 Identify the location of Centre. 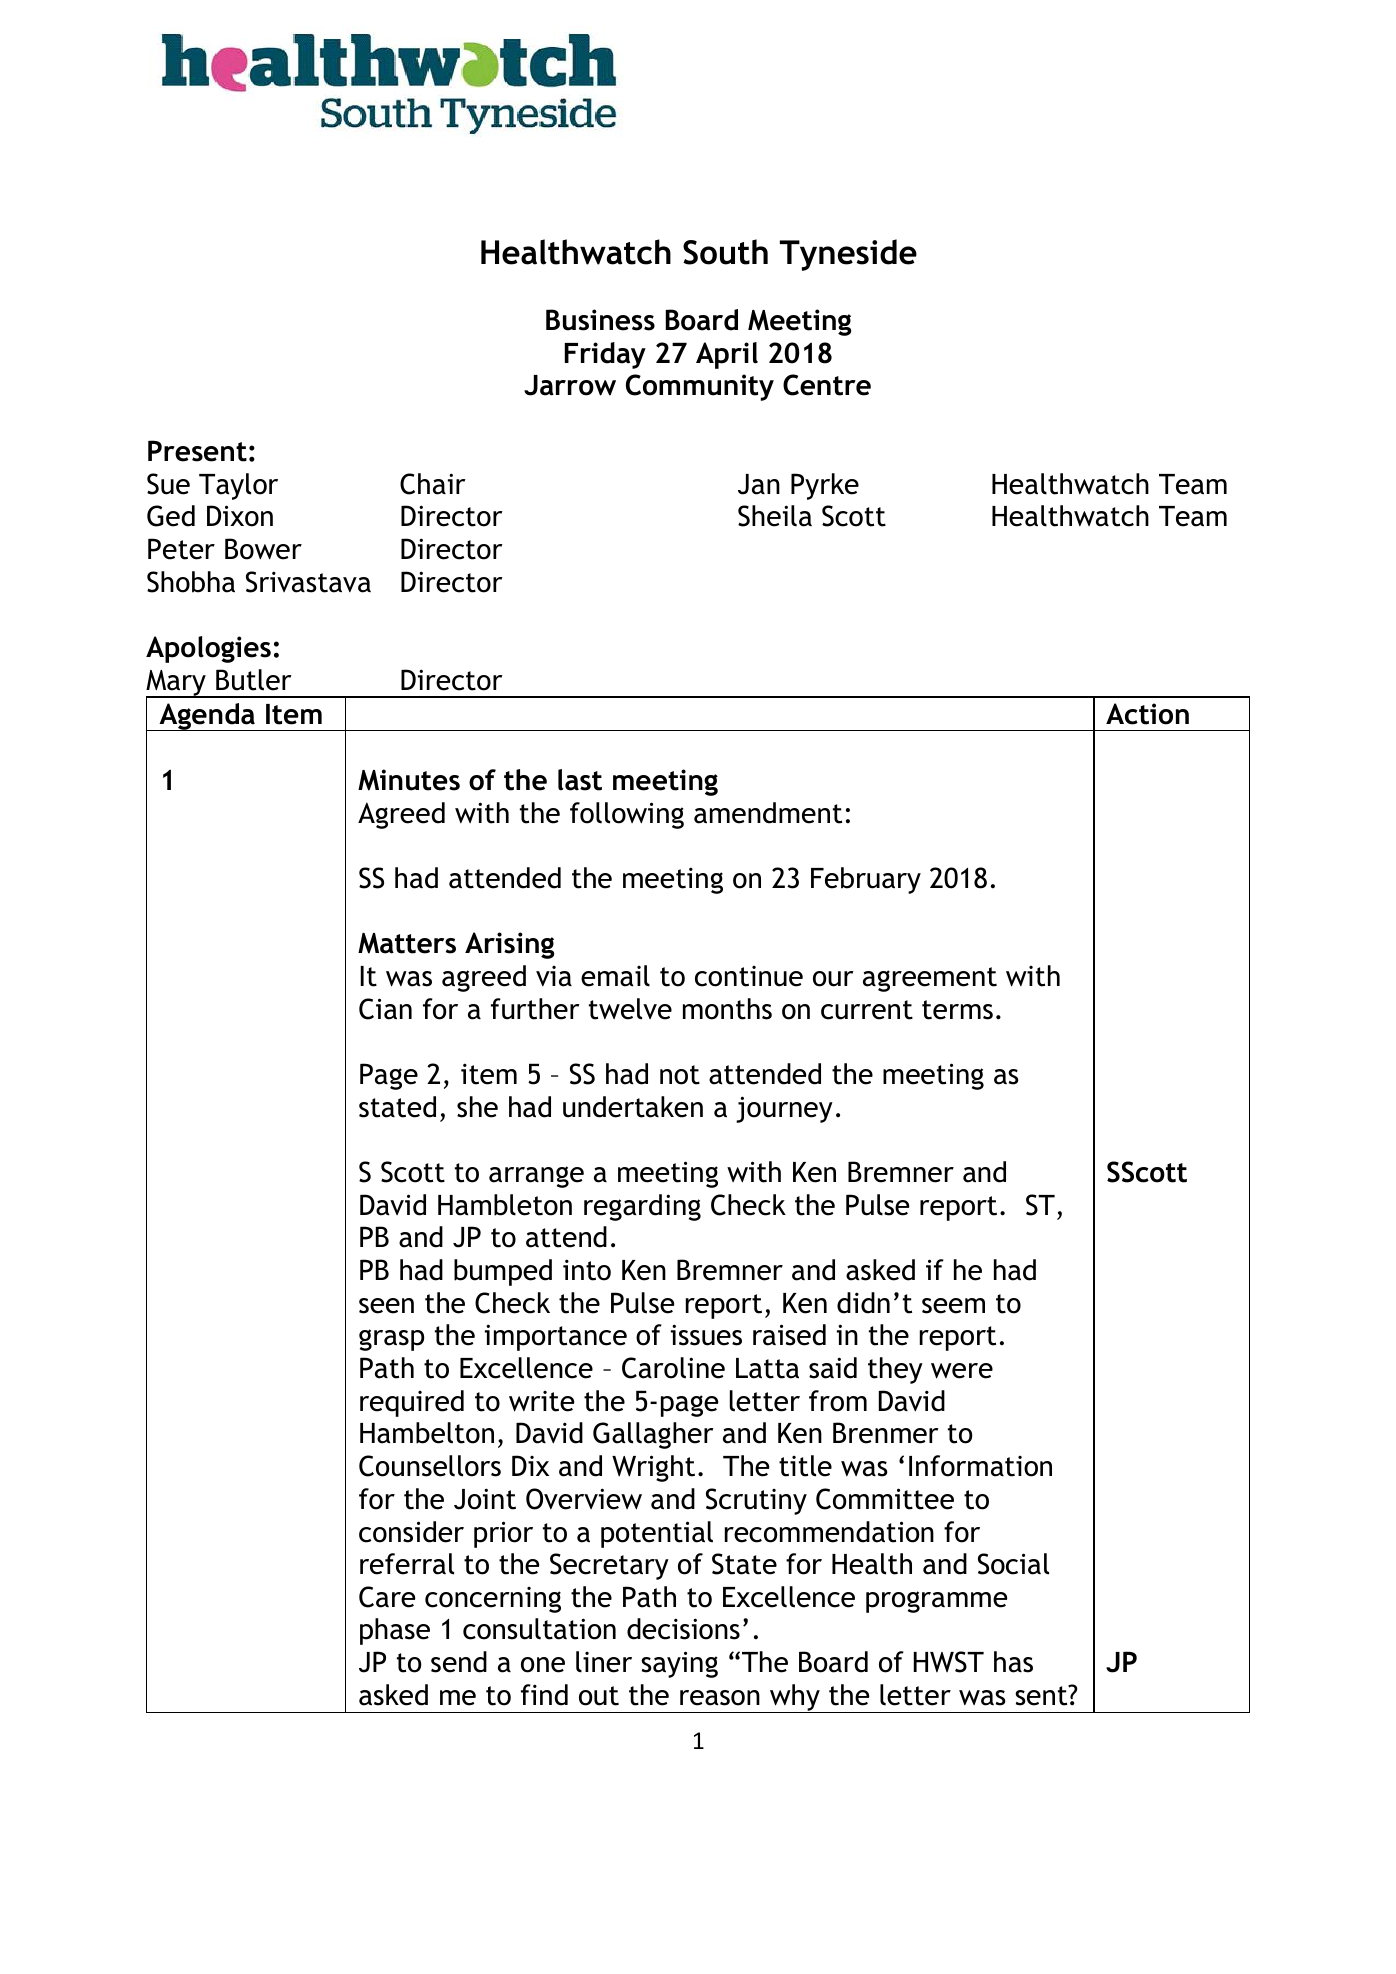
(827, 385).
